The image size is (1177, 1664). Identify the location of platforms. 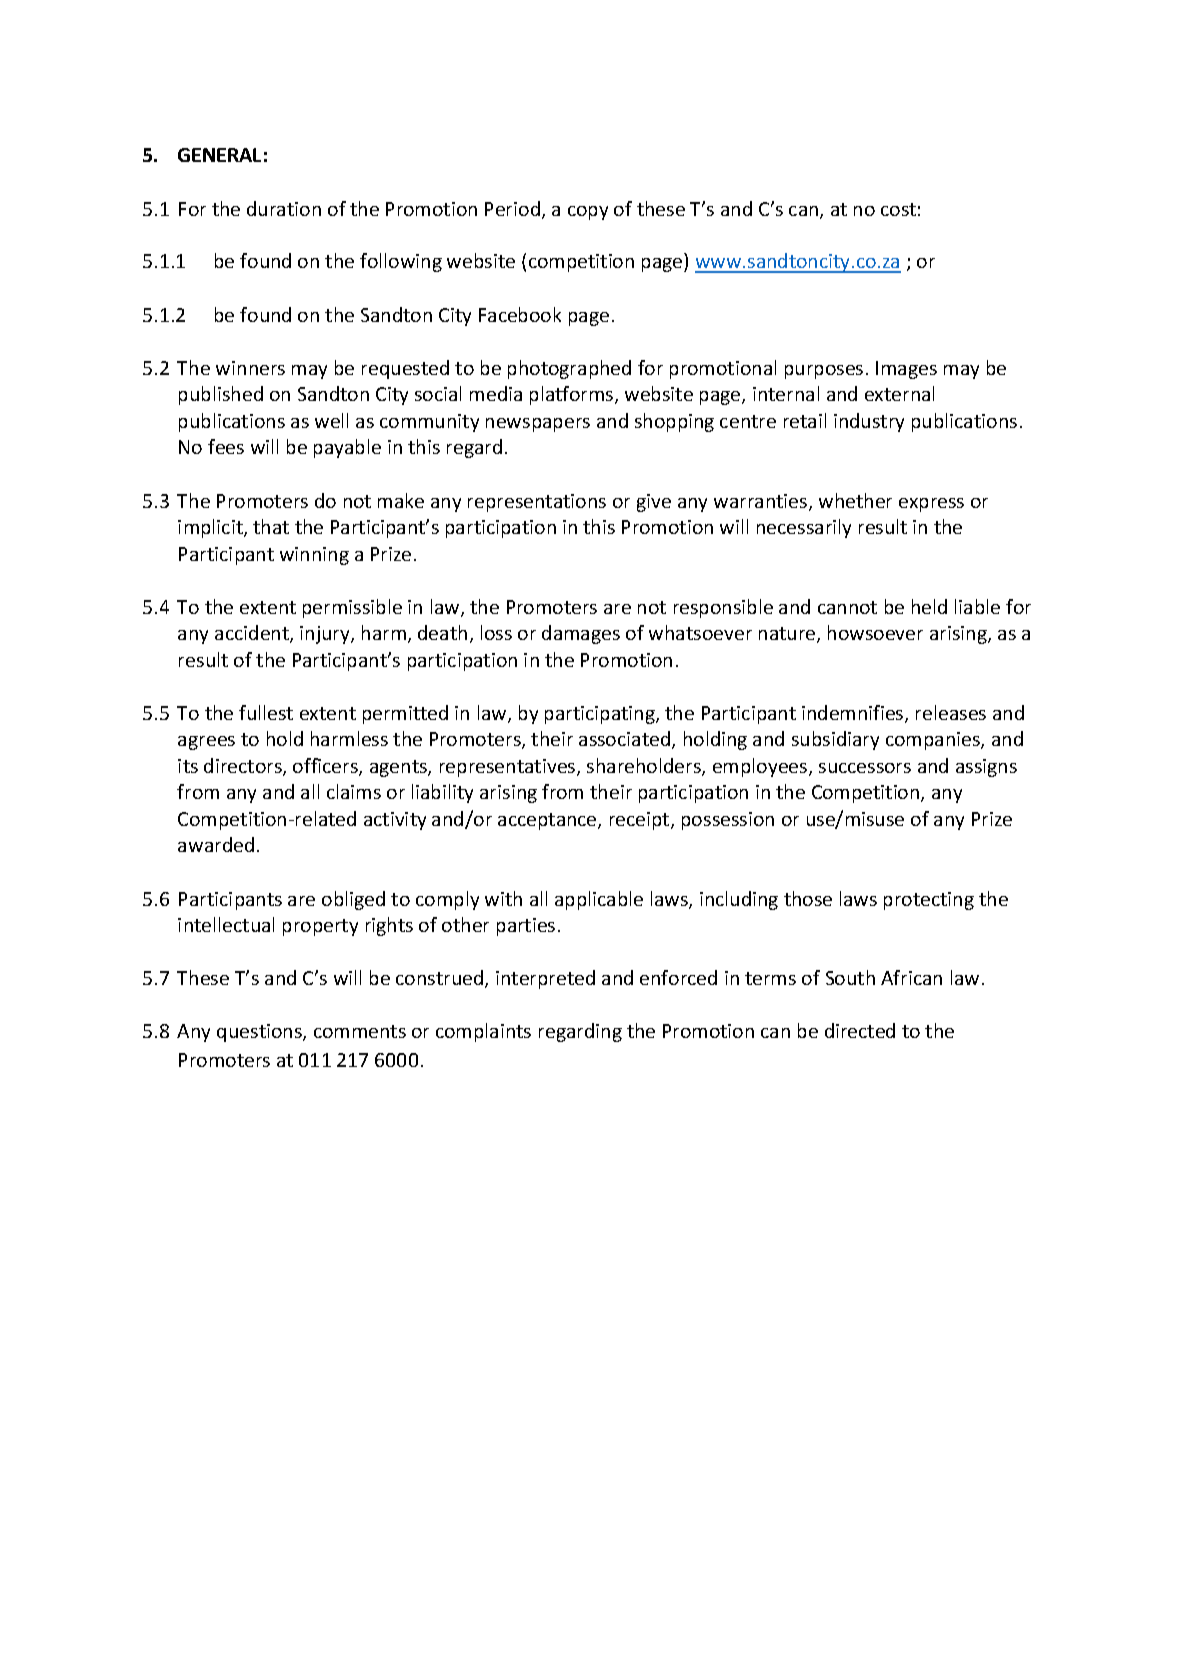
(573, 395).
